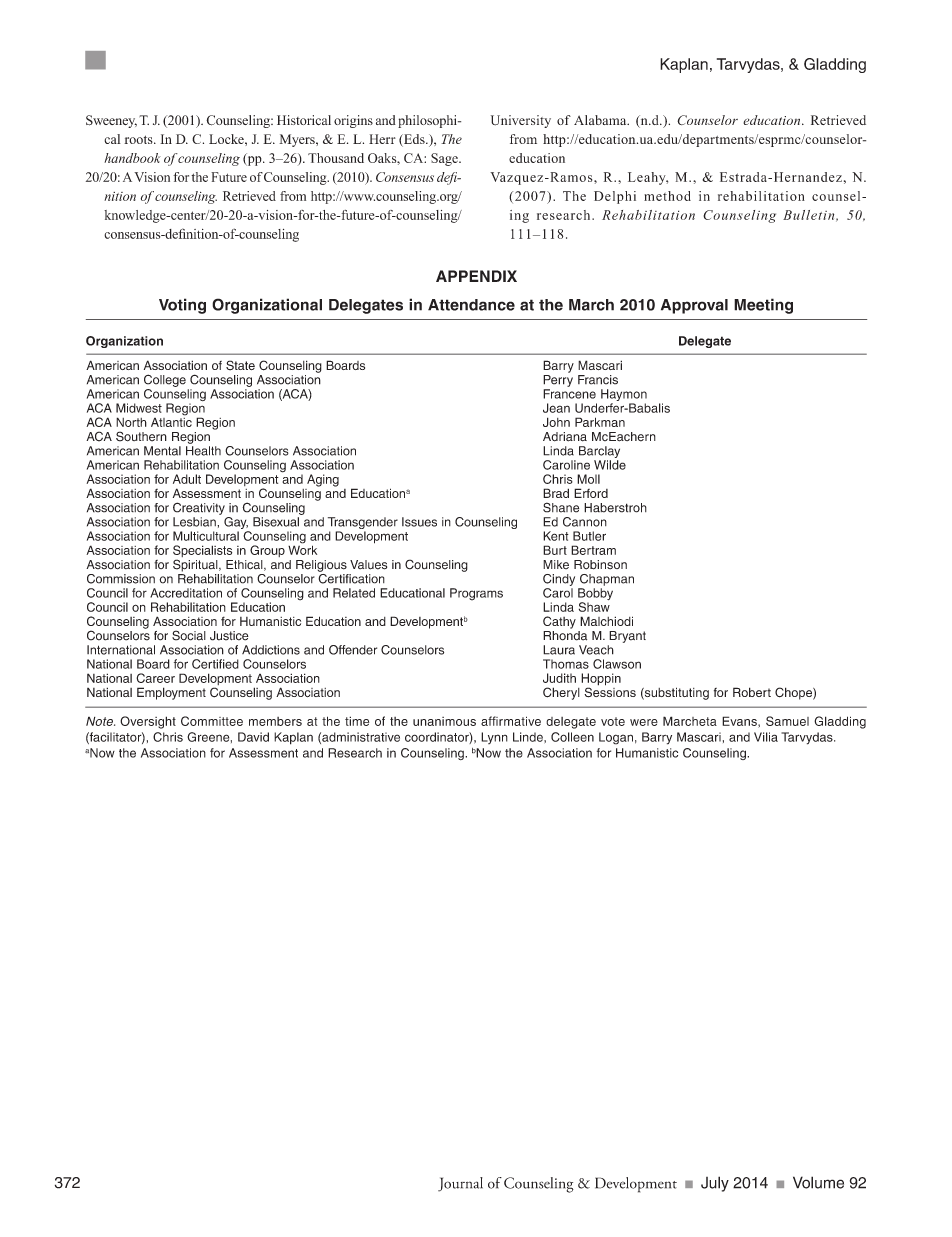 The height and width of the document is (1237, 952). I want to click on Journal, so click(460, 1184).
